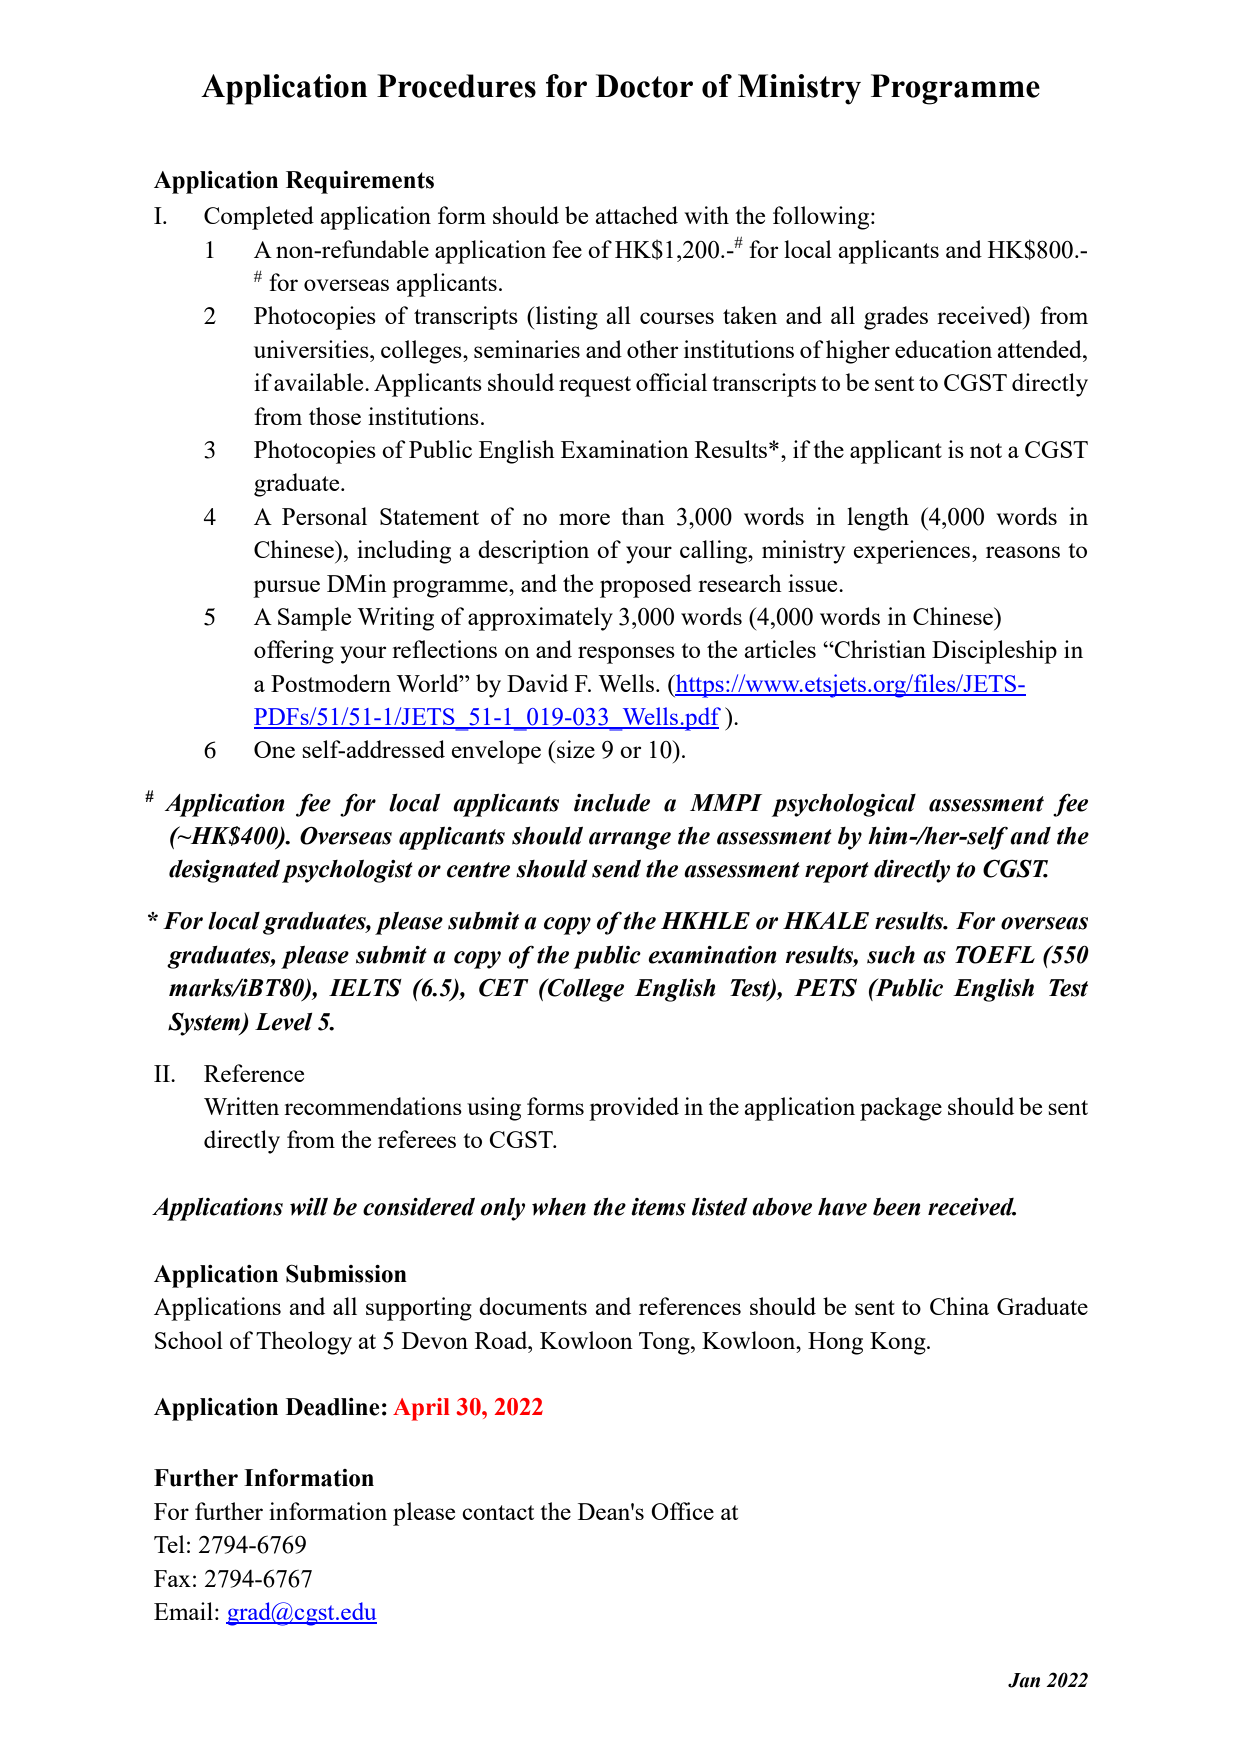 The height and width of the screenshot is (1756, 1242). Describe the element at coordinates (644, 86) in the screenshot. I see `Doctor` at that location.
